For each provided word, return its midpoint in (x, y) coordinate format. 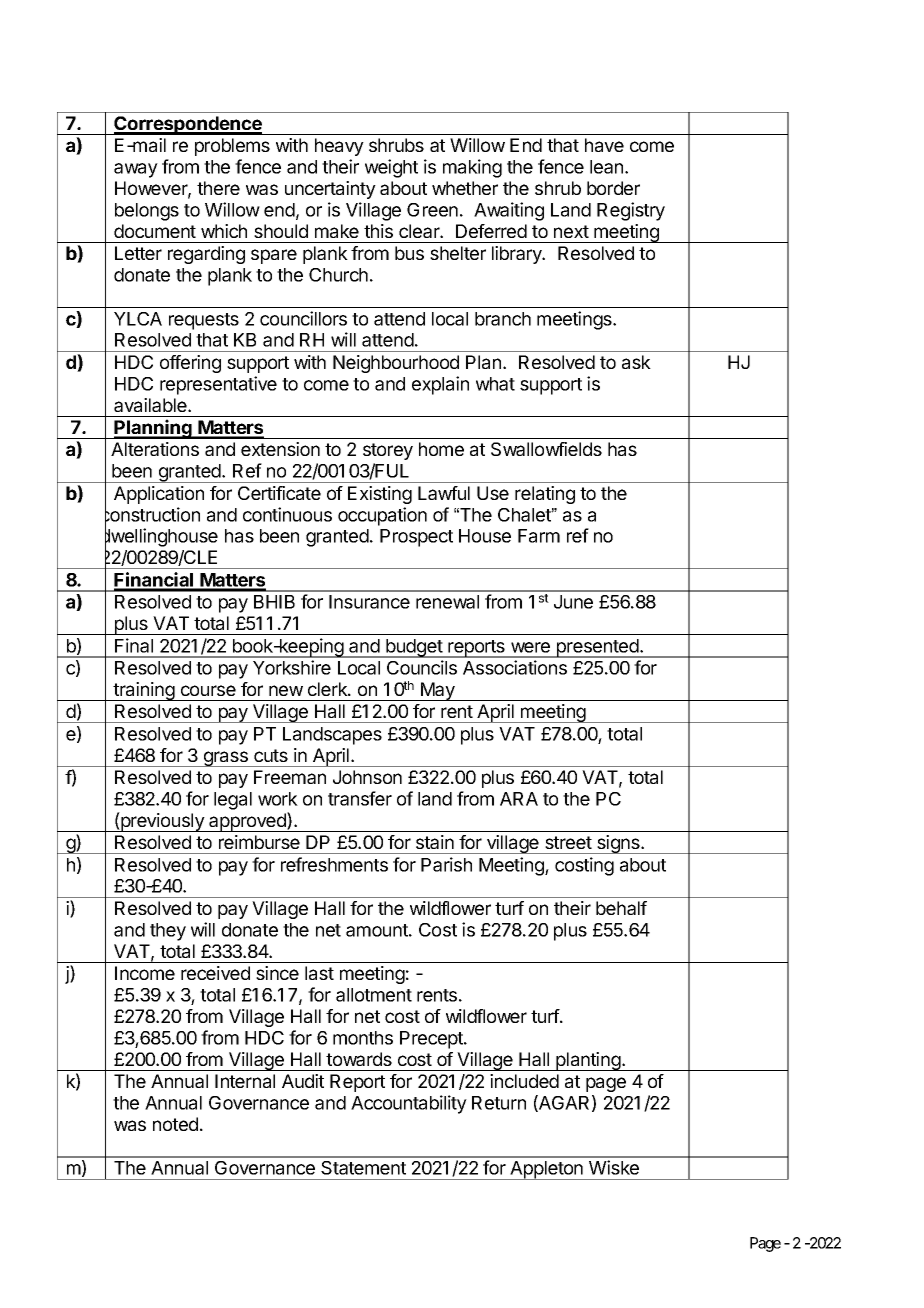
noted (175, 1124)
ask (636, 362)
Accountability (409, 1104)
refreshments (334, 864)
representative (218, 385)
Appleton (546, 1170)
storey (388, 451)
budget (414, 648)
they (168, 932)
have (604, 145)
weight (391, 168)
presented (597, 648)
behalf (621, 908)
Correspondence (188, 125)
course (208, 690)
